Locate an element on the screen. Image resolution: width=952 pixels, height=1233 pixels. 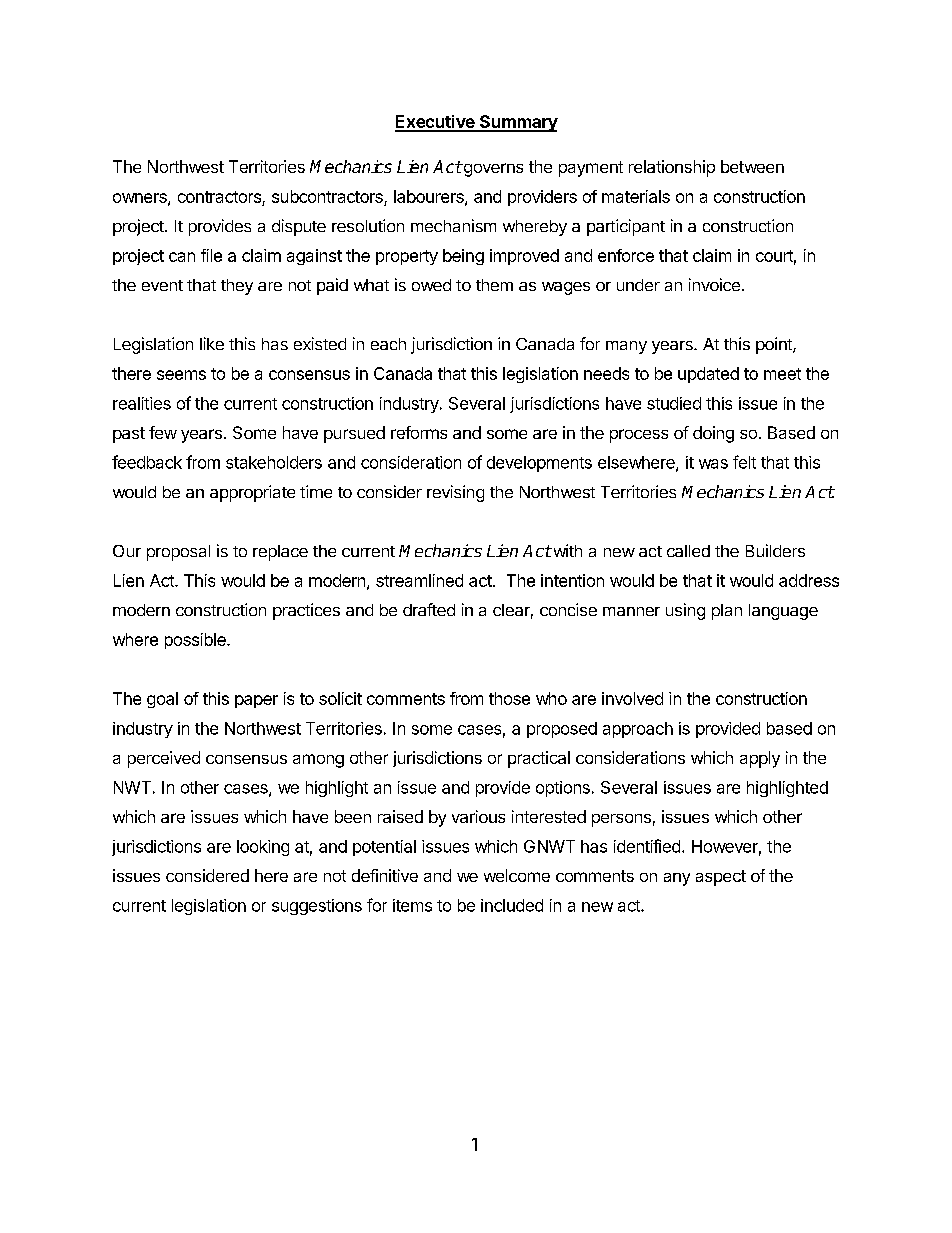
plan is located at coordinates (727, 612).
